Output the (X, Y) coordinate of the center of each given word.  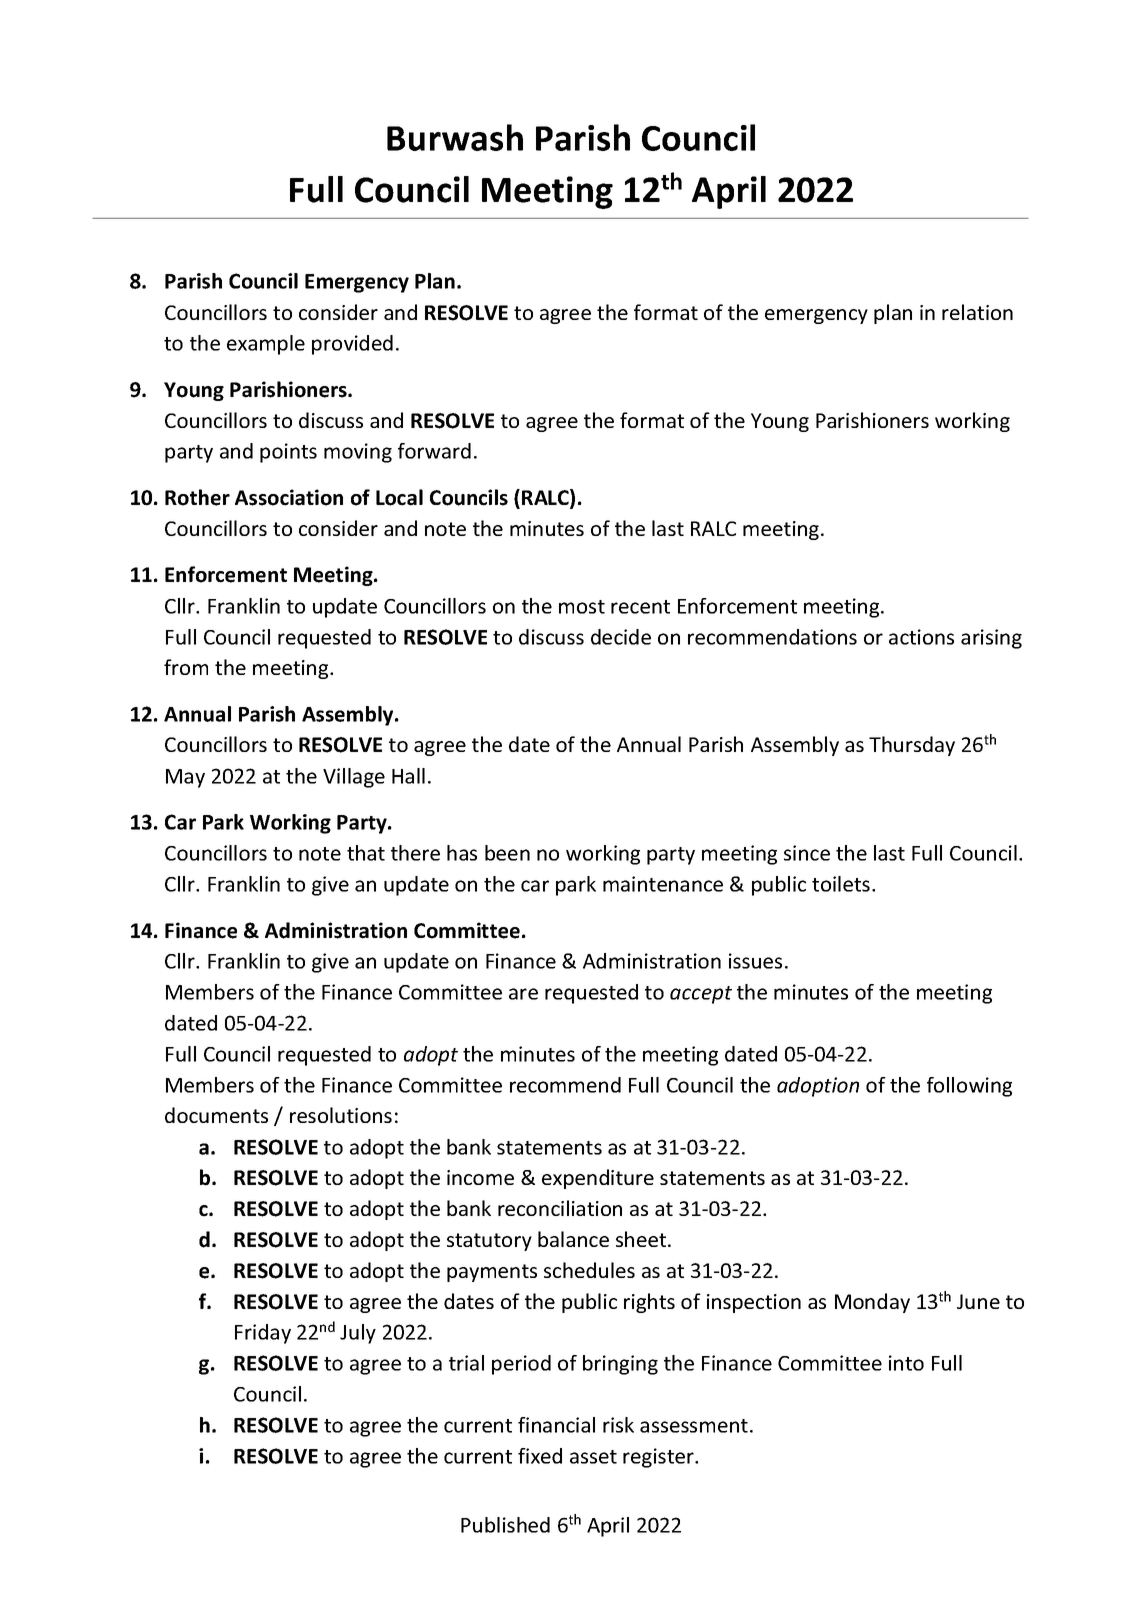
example (266, 345)
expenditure (598, 1179)
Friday (263, 1334)
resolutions (341, 1115)
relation (977, 312)
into (906, 1363)
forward (434, 451)
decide (621, 637)
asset (593, 1457)
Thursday (912, 746)
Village (354, 778)
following (969, 1087)
